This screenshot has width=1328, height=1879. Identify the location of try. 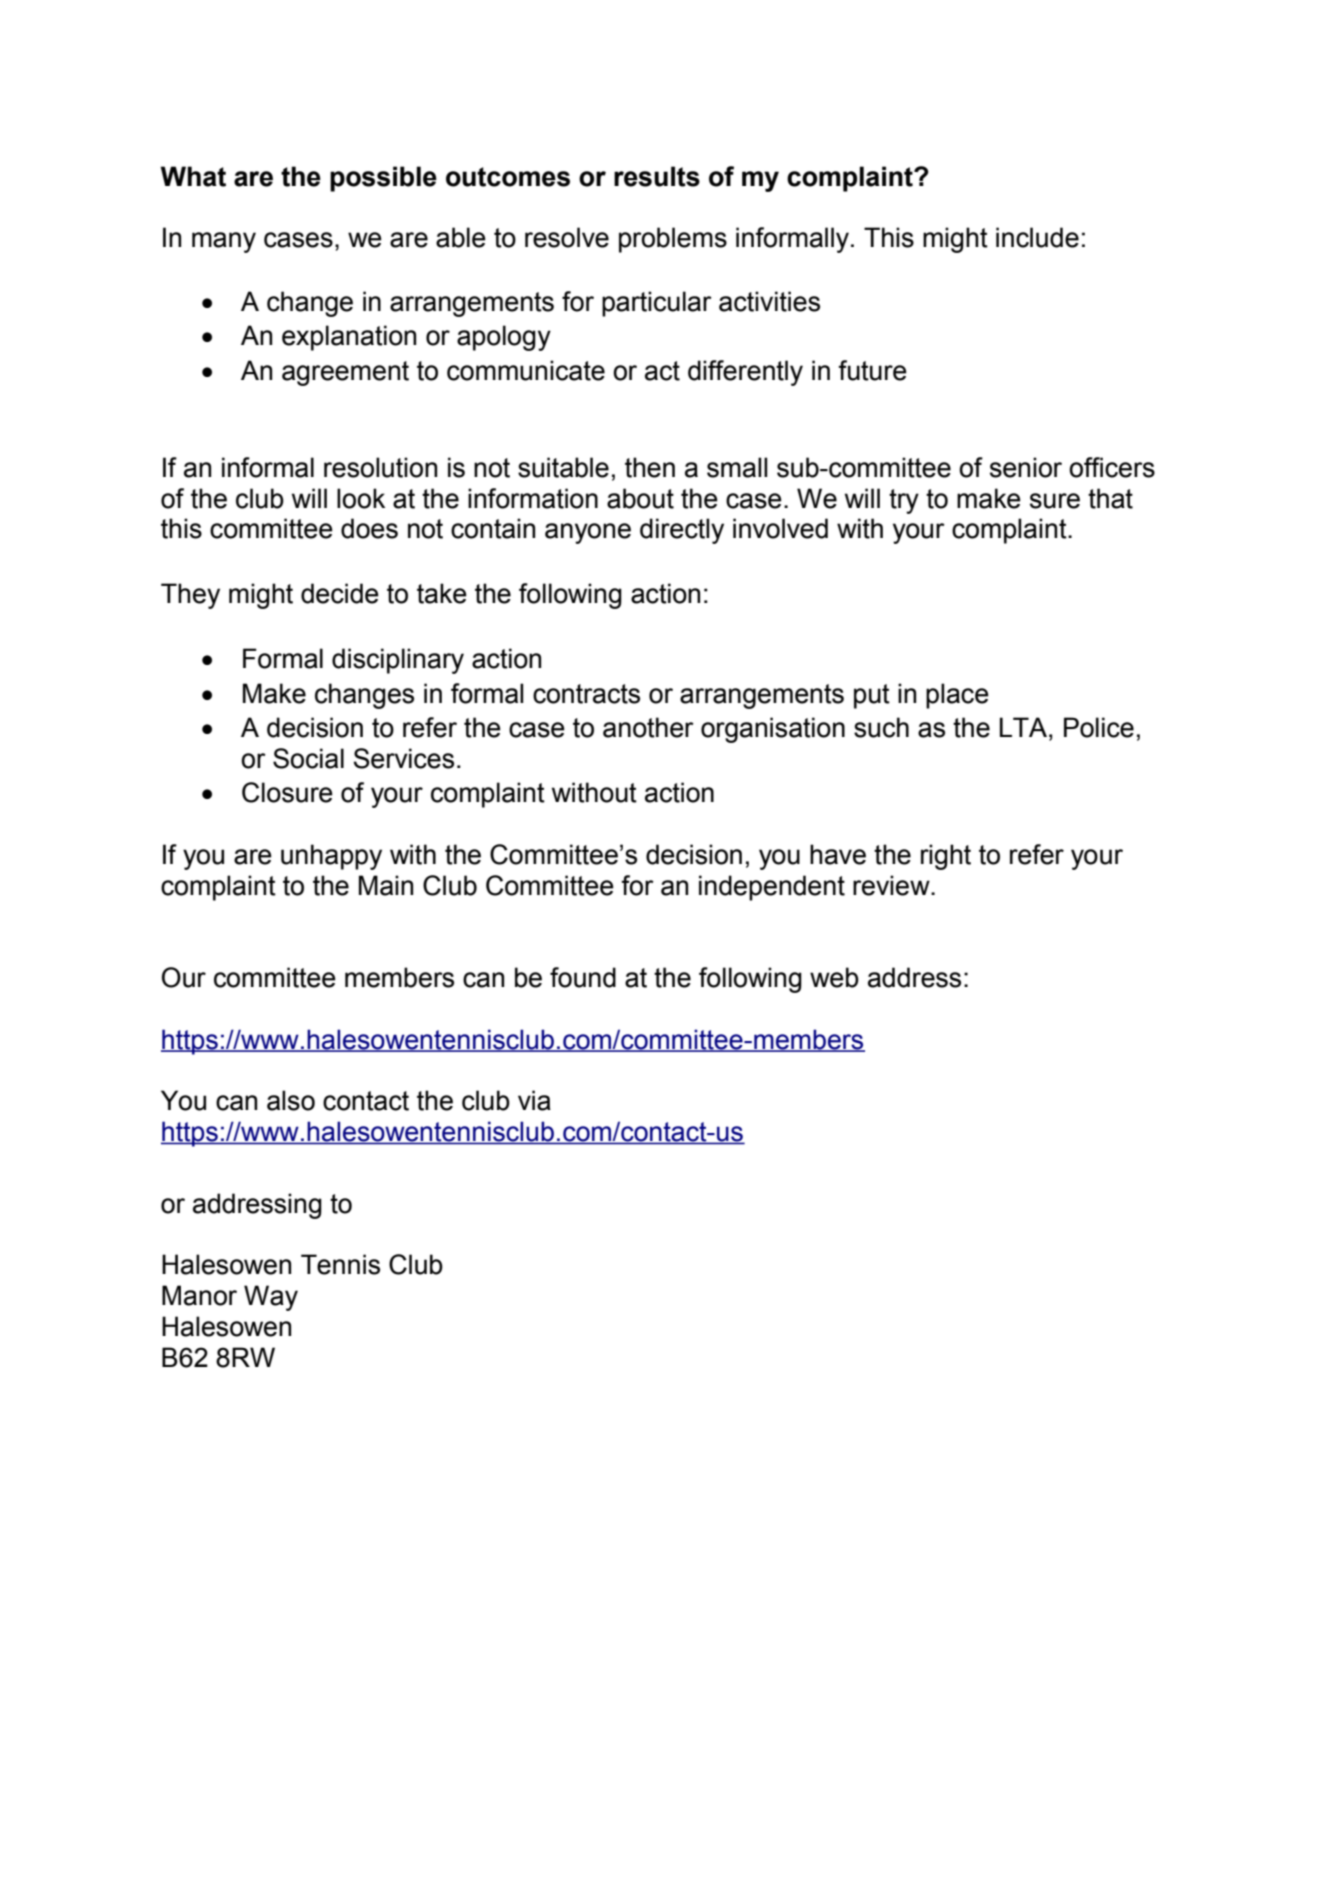
(904, 501).
